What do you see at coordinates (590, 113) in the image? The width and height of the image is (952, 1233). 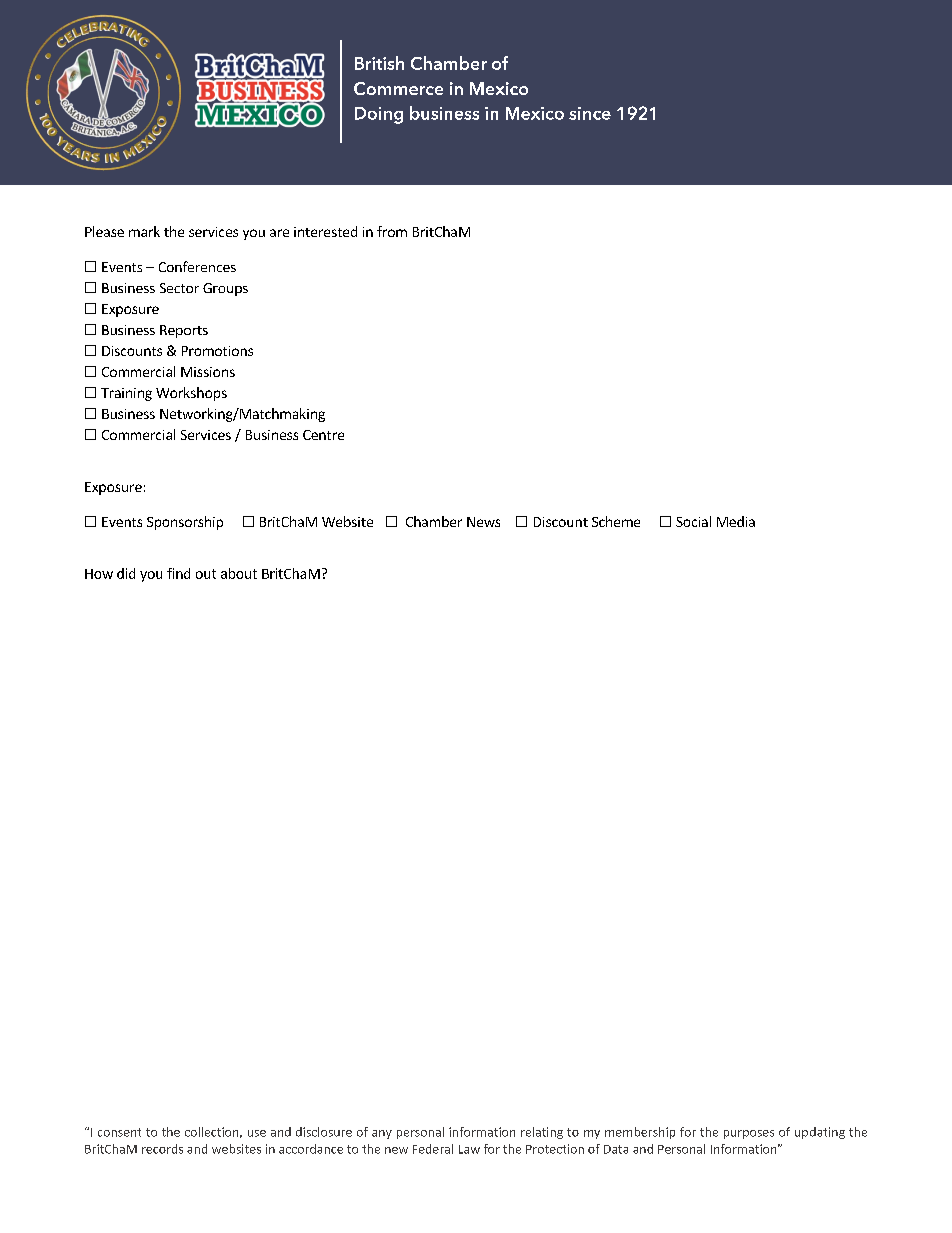 I see `since` at bounding box center [590, 113].
